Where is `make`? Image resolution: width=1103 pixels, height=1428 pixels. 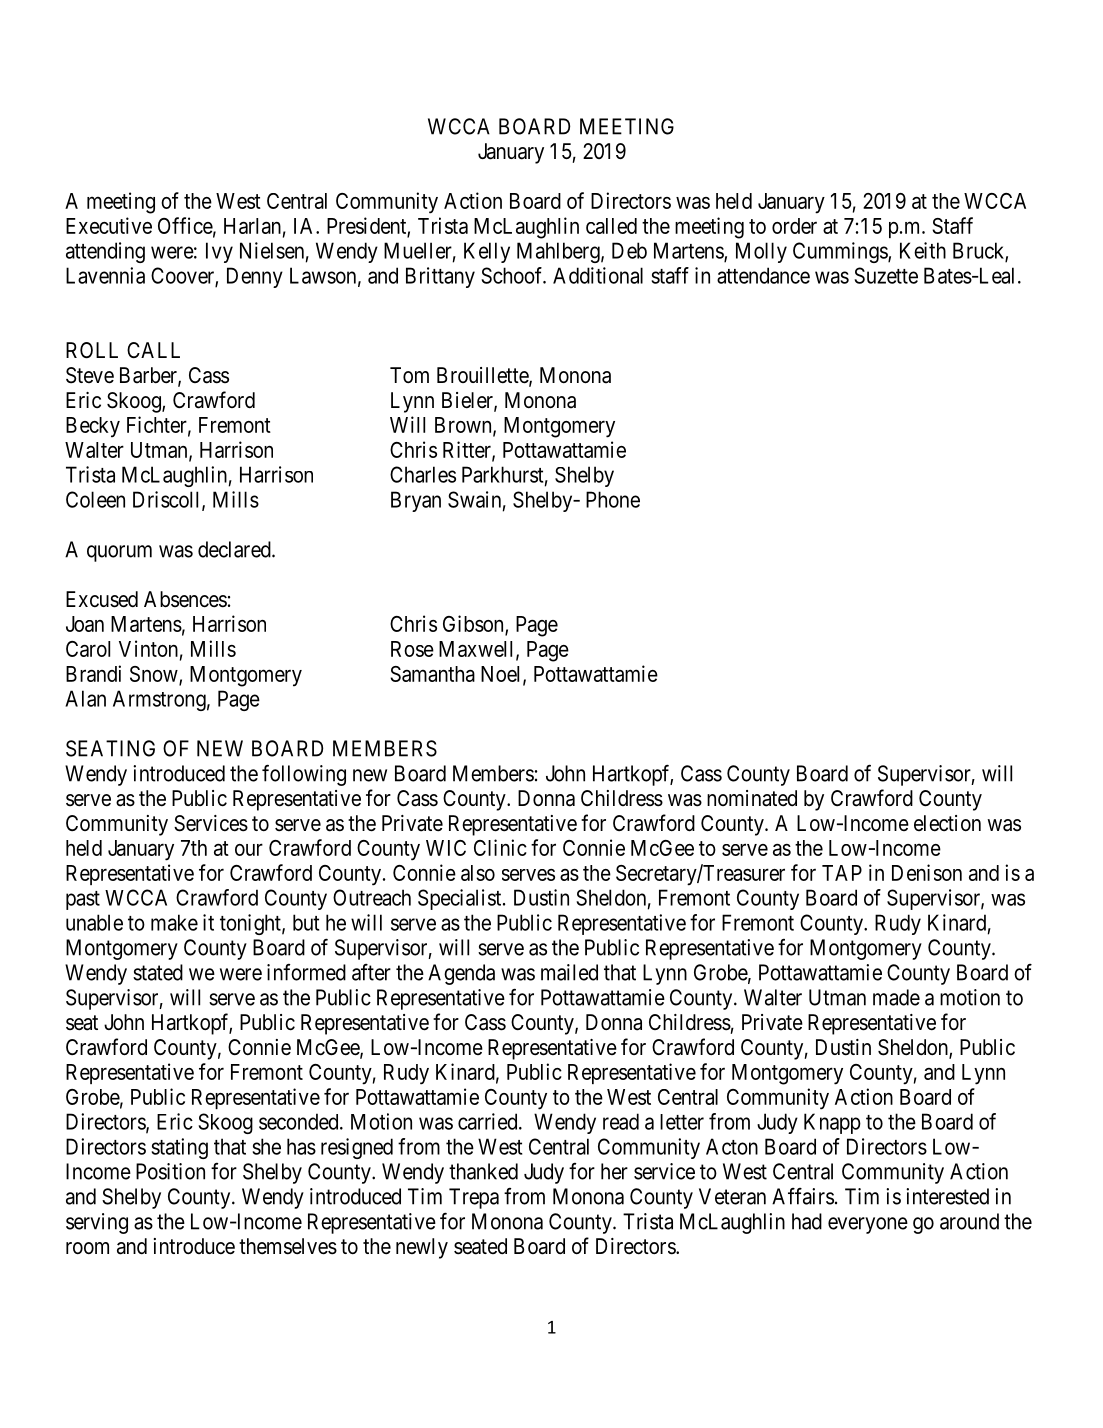 make is located at coordinates (174, 922).
